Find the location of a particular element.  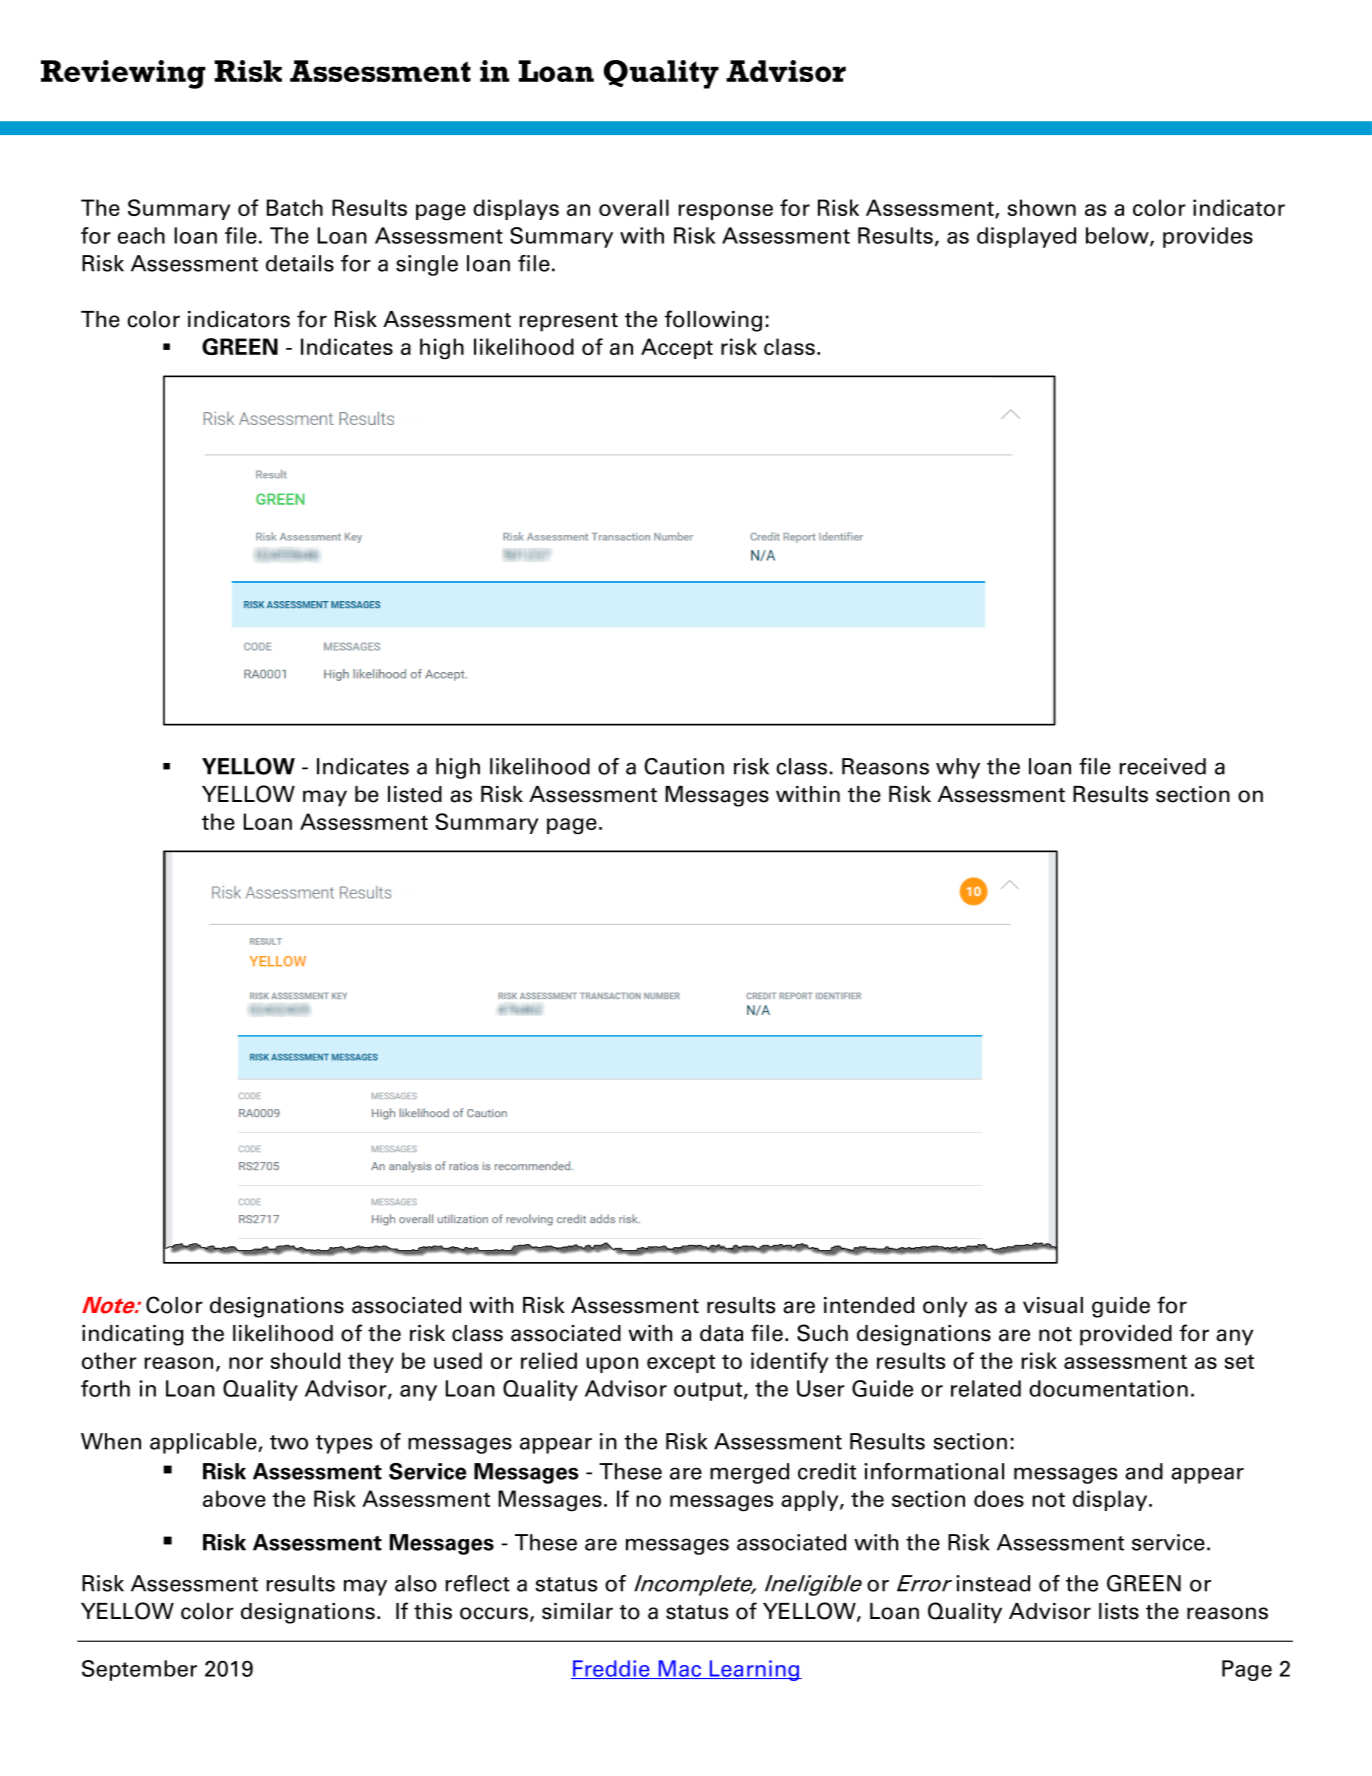

September is located at coordinates (139, 1670).
